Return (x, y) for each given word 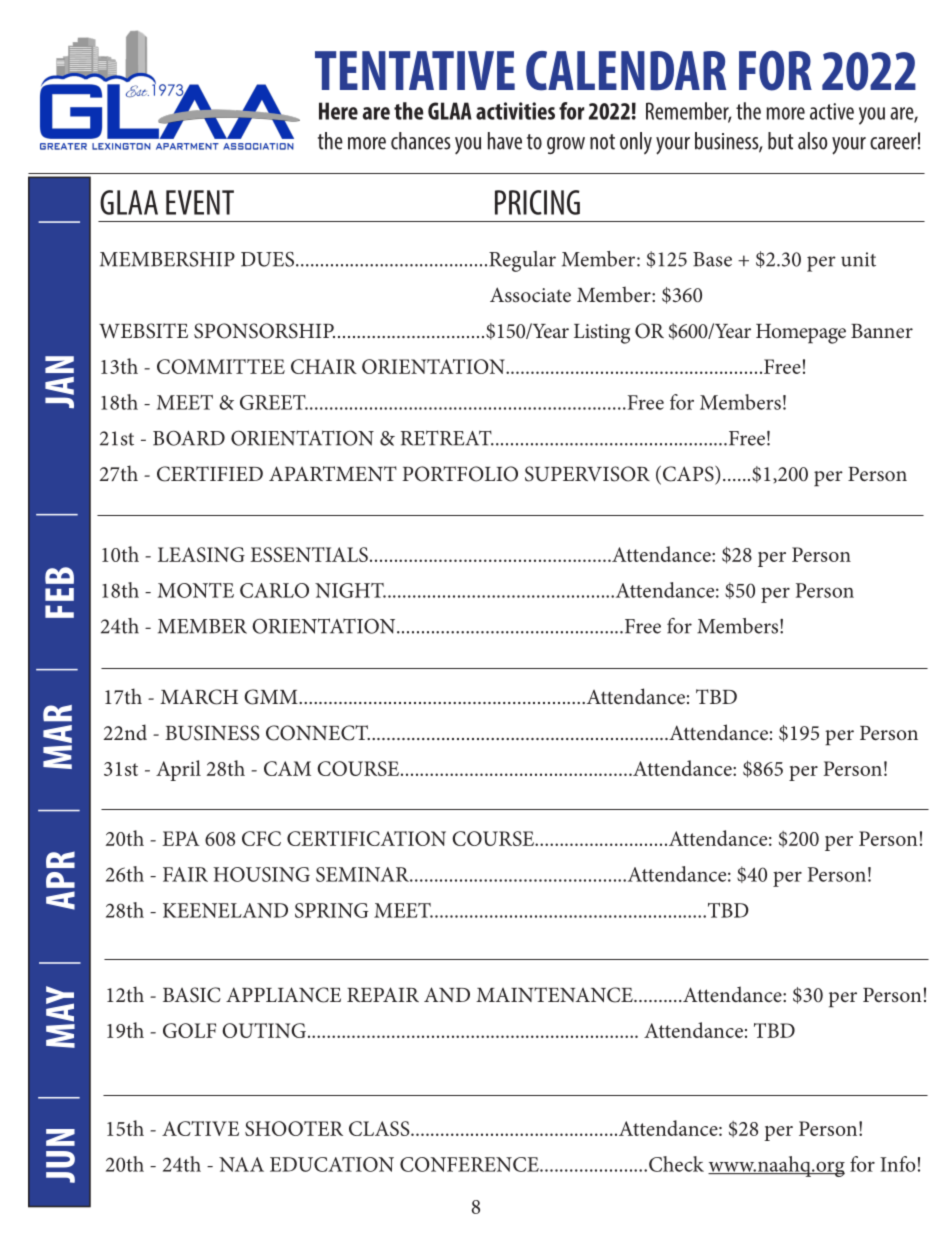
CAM (287, 768)
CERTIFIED (210, 474)
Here (338, 111)
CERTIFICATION (366, 838)
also (812, 141)
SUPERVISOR (587, 474)
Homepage (801, 334)
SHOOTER (294, 1128)
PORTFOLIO (460, 474)
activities (515, 111)
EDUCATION (332, 1164)
